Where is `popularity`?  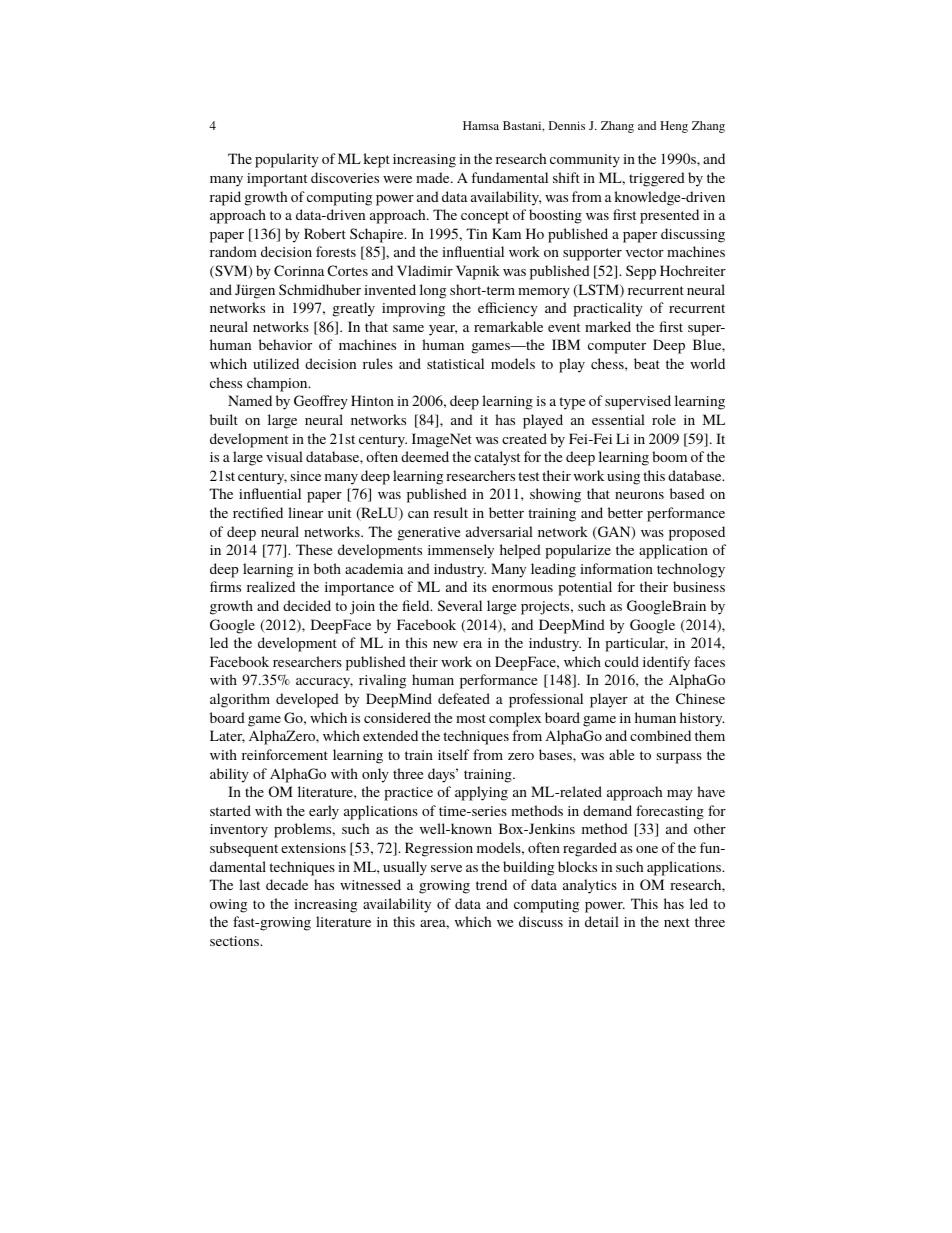 popularity is located at coordinates (287, 160).
